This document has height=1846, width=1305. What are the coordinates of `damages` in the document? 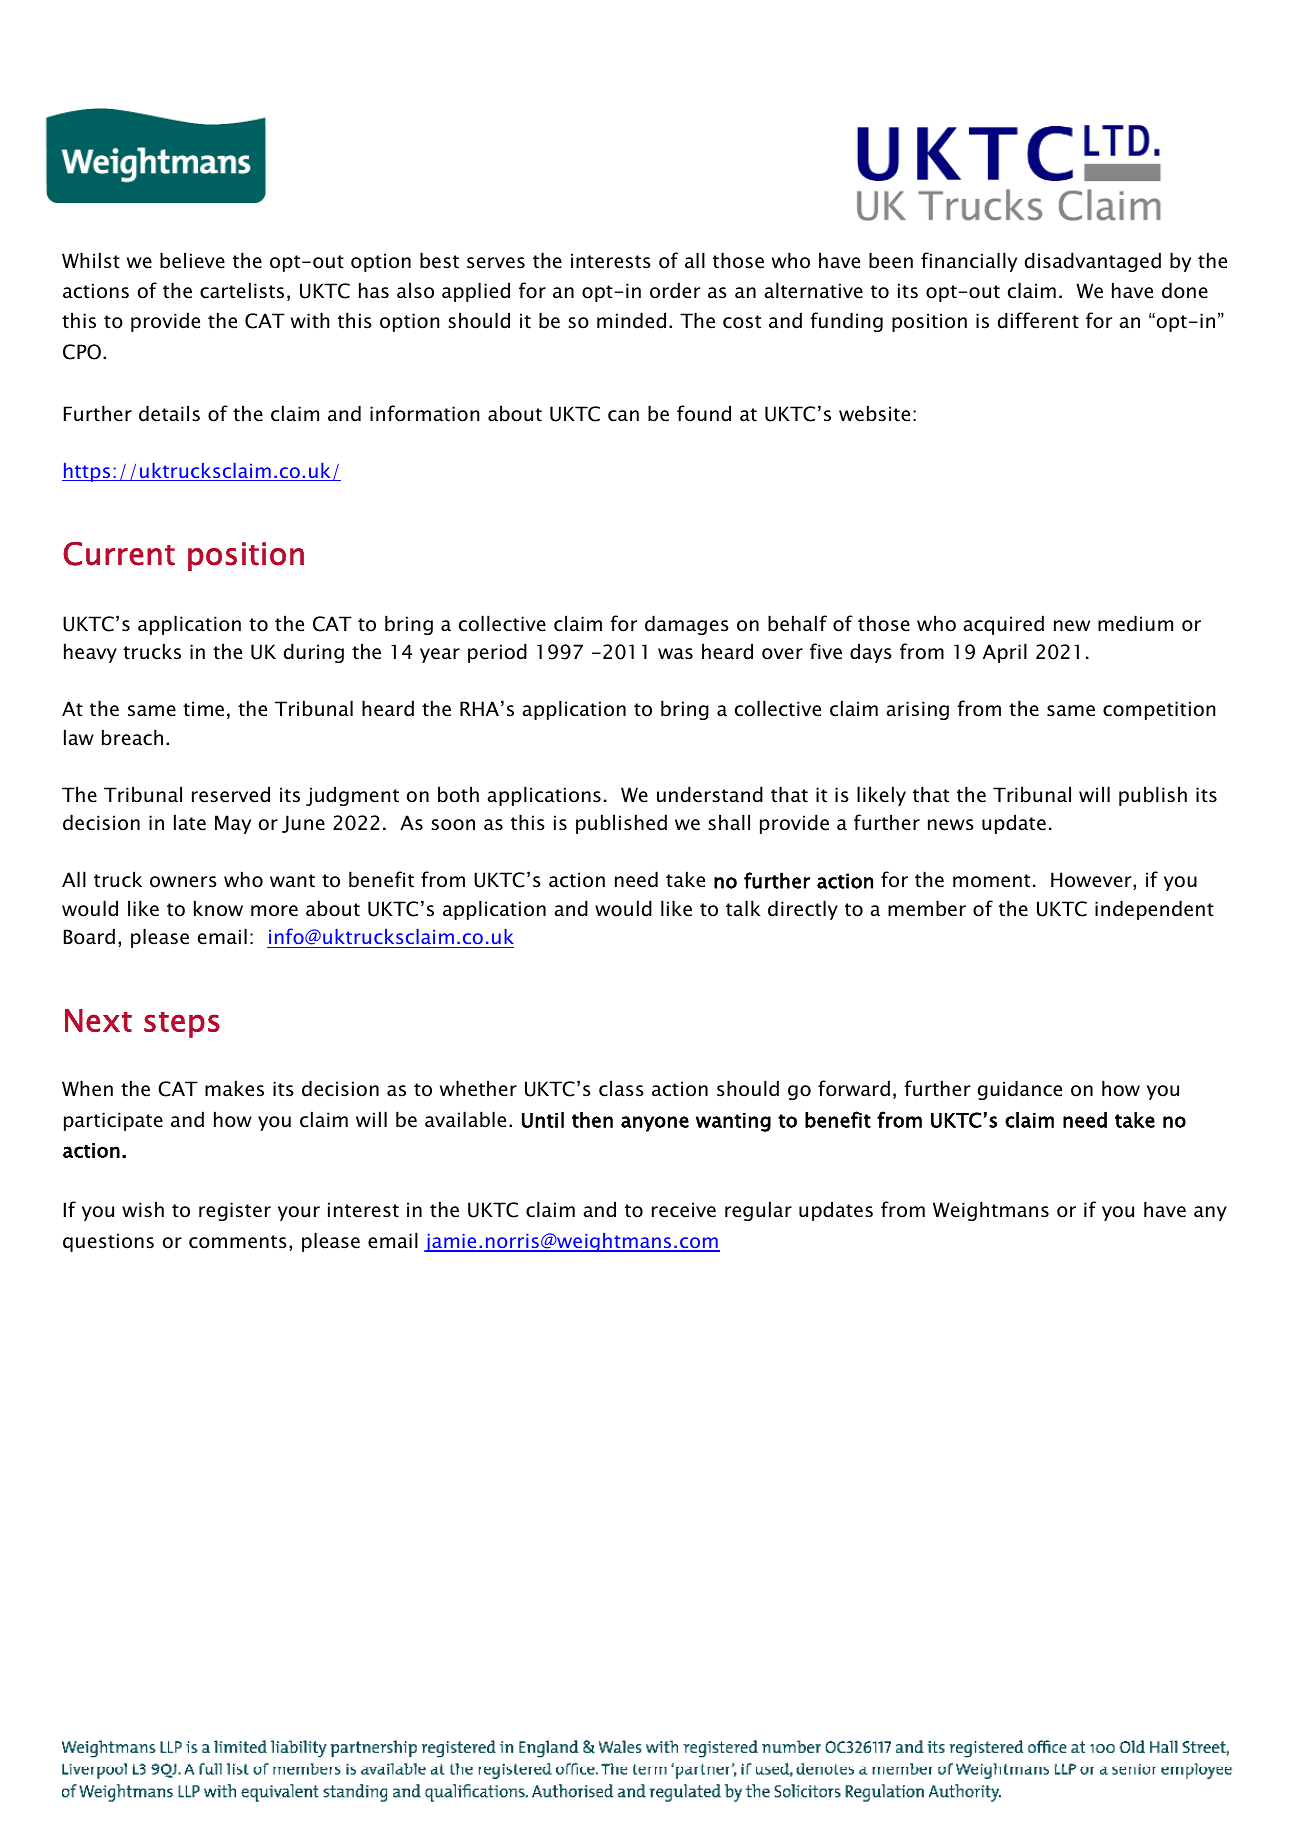 It's located at (687, 625).
